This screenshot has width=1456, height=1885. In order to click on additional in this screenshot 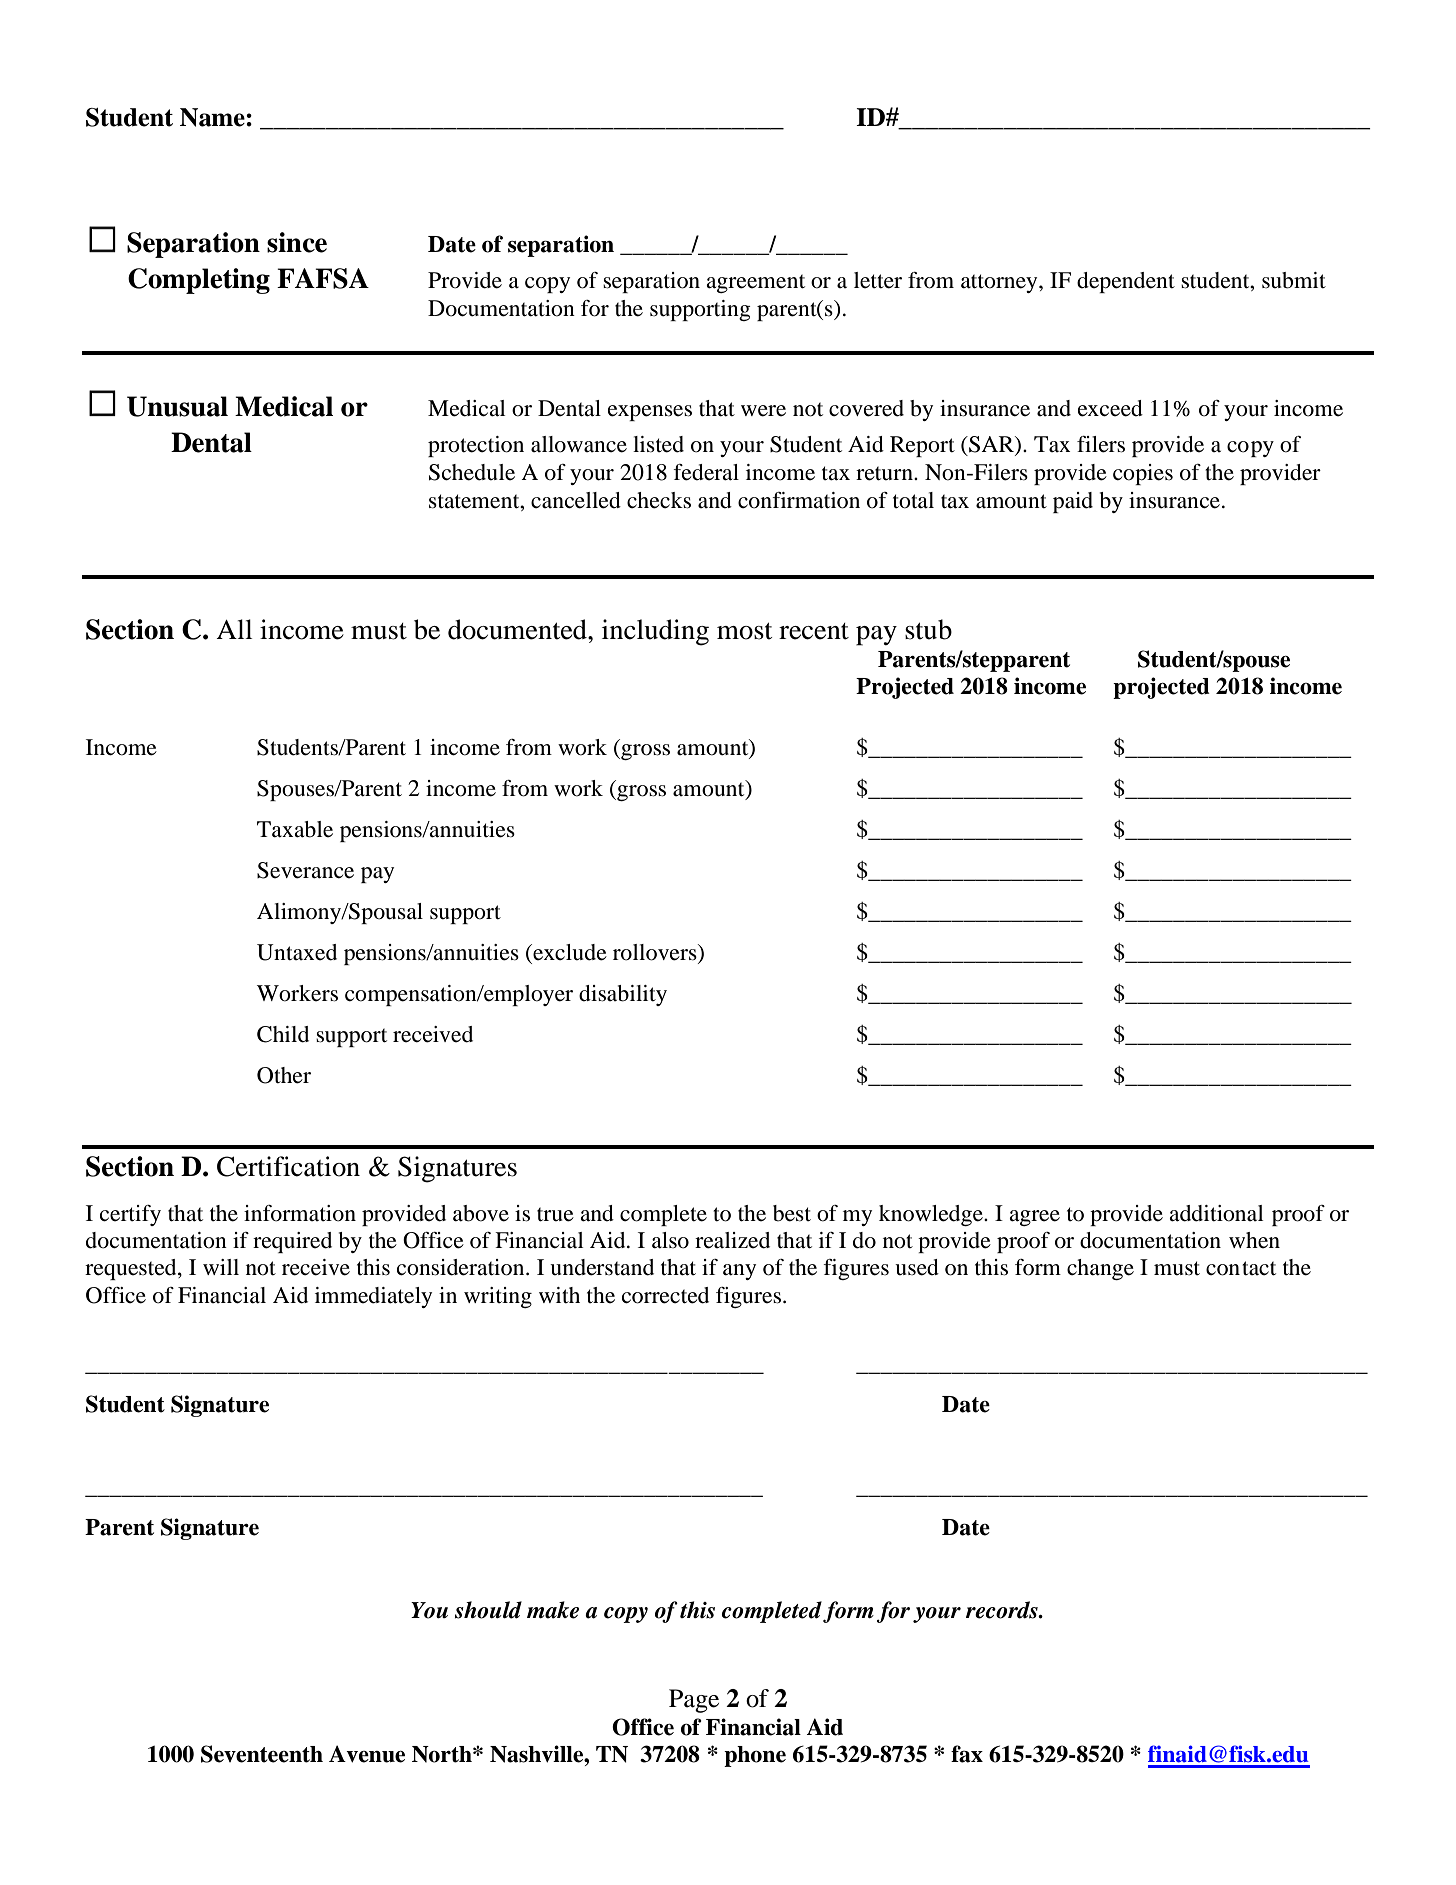, I will do `click(1216, 1213)`.
